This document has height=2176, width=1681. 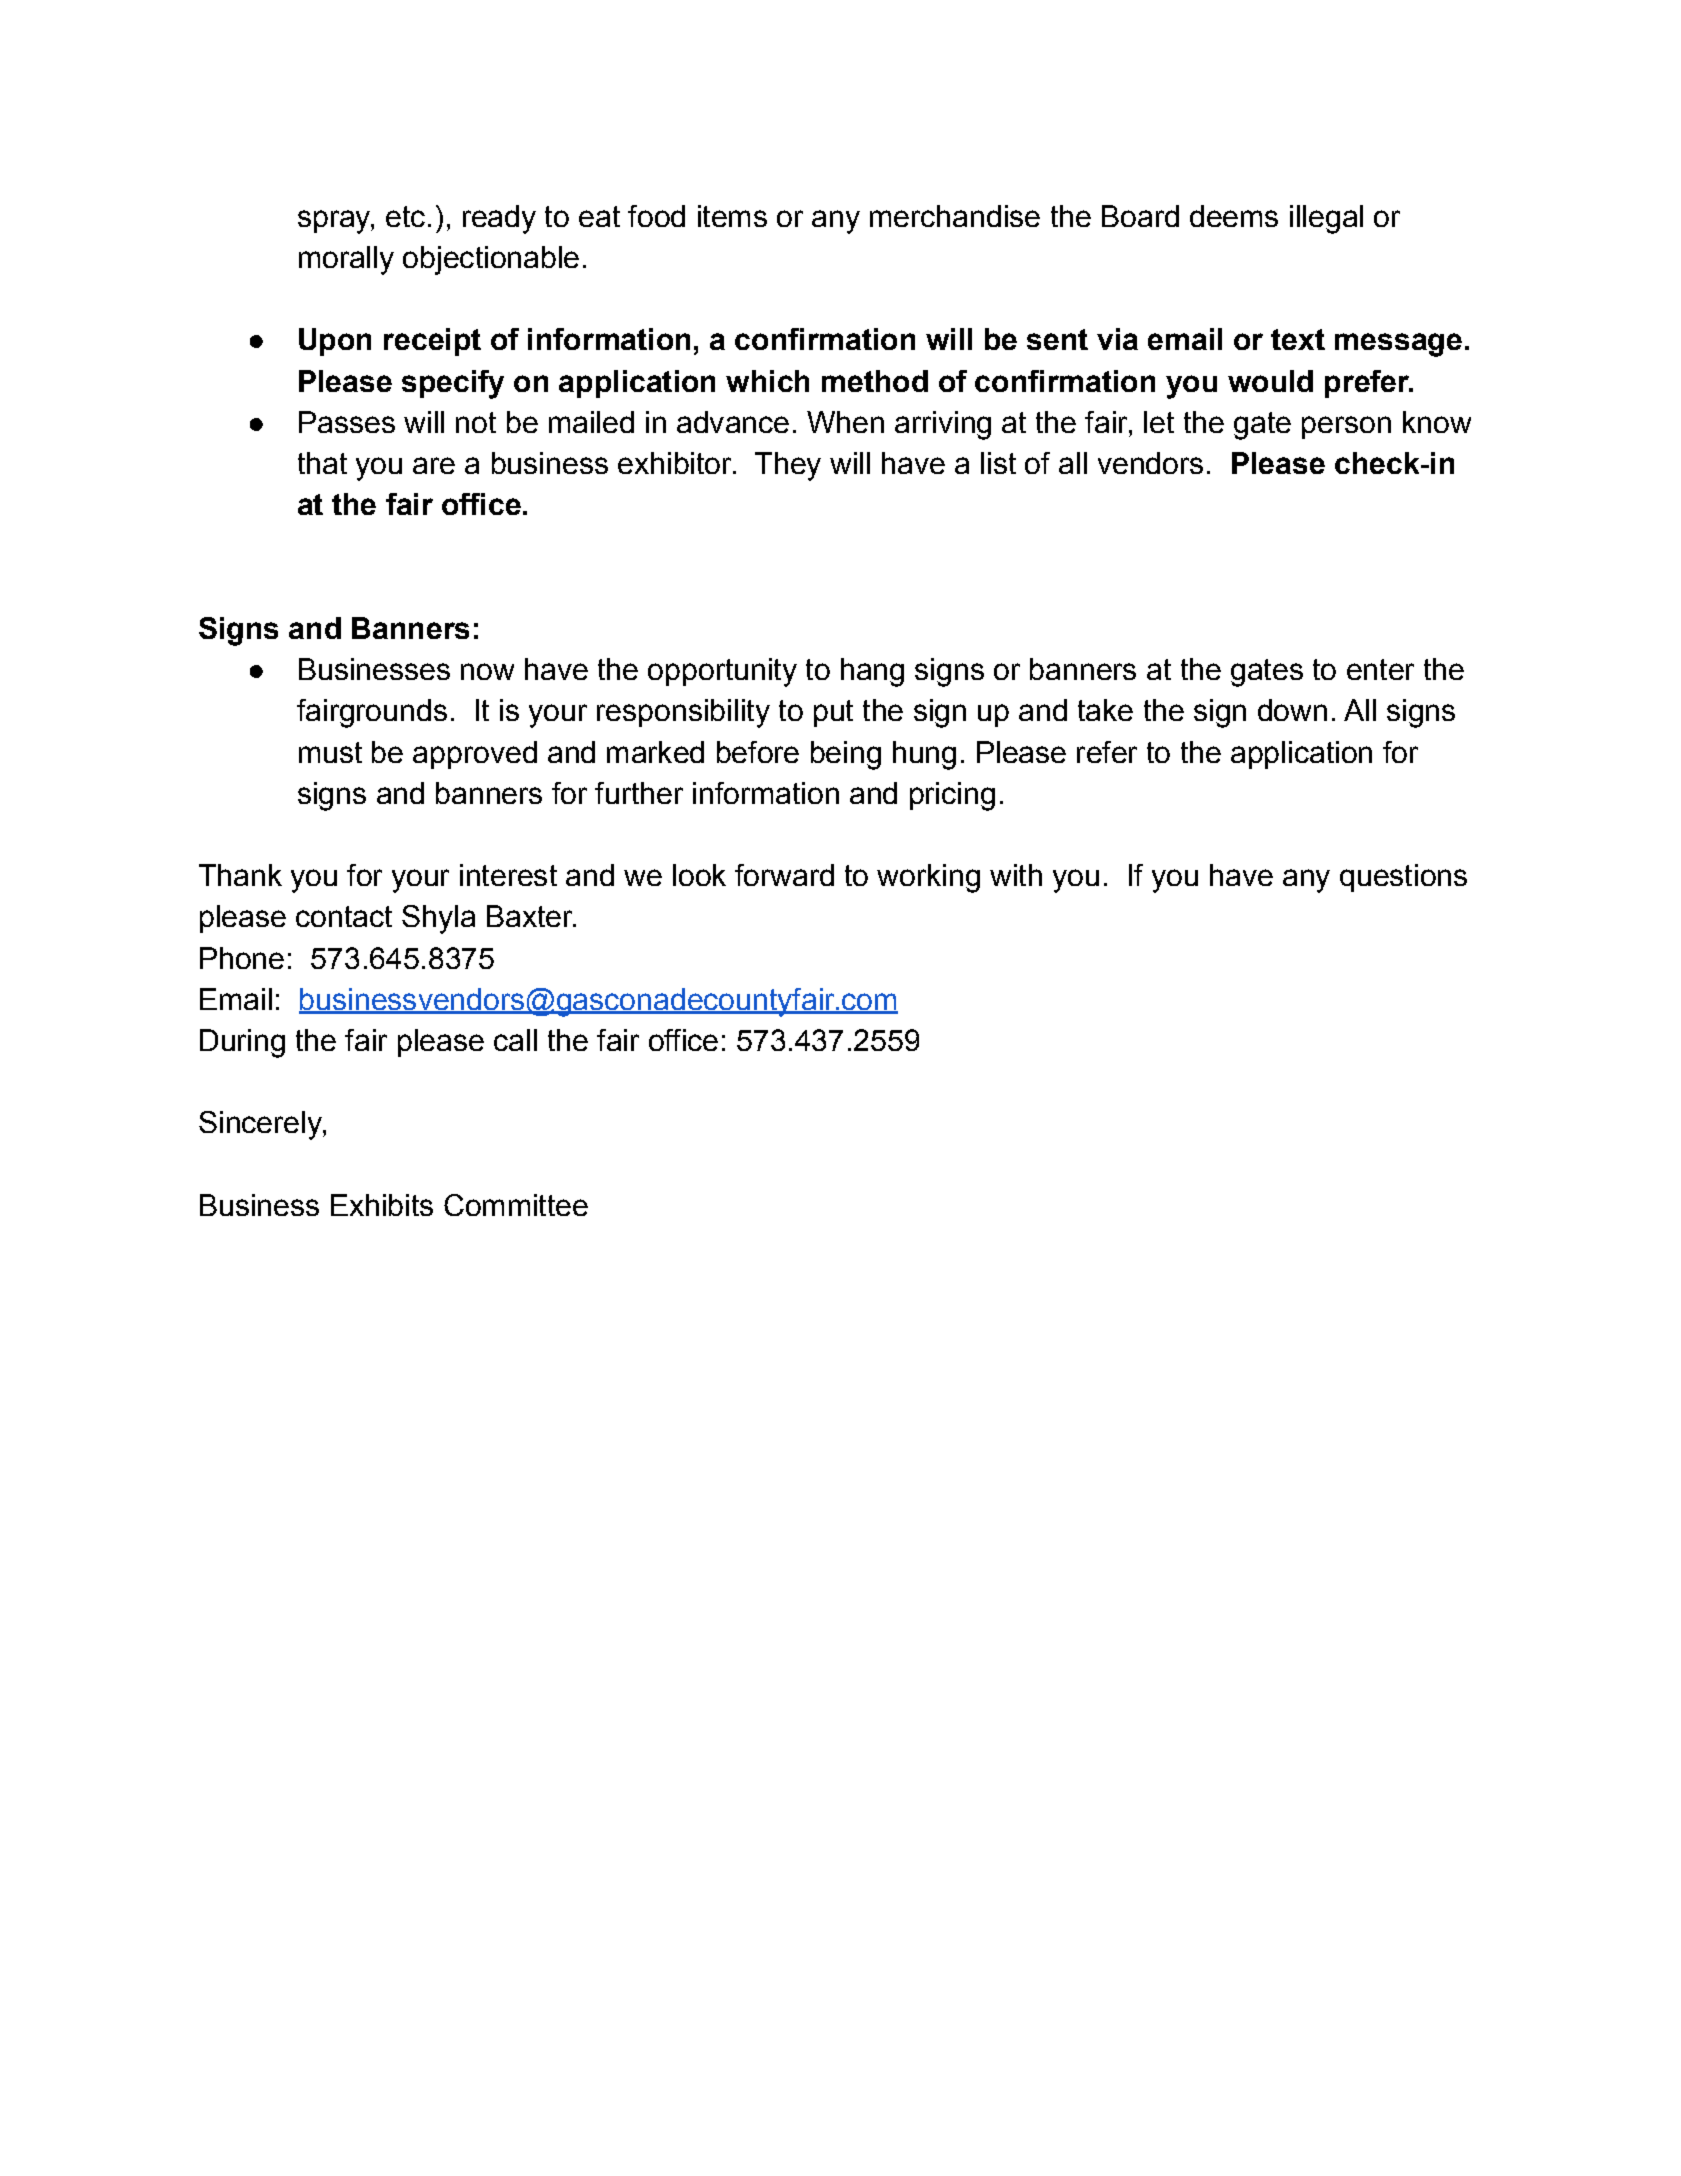 I want to click on person, so click(x=1346, y=427).
